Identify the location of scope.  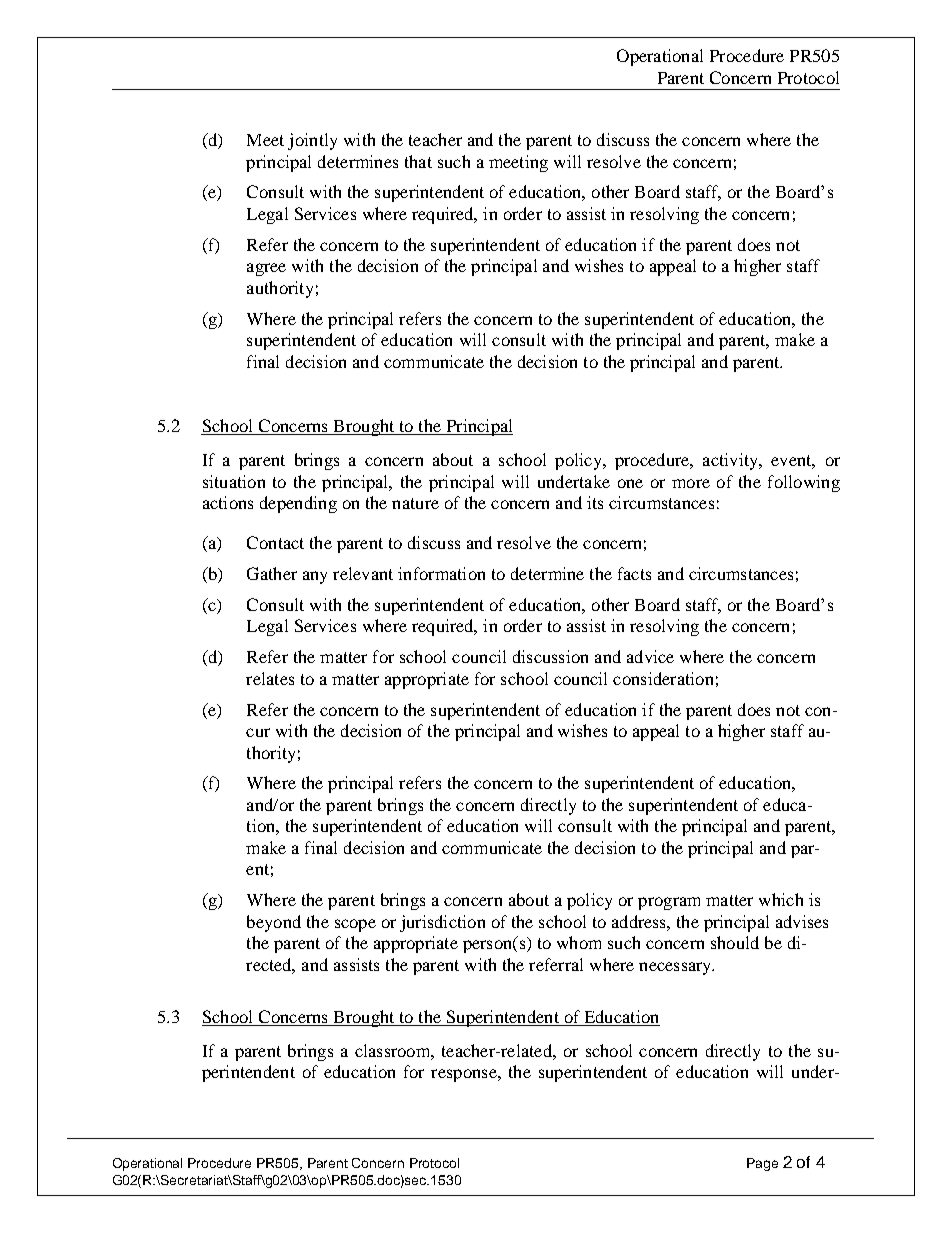
(355, 925).
